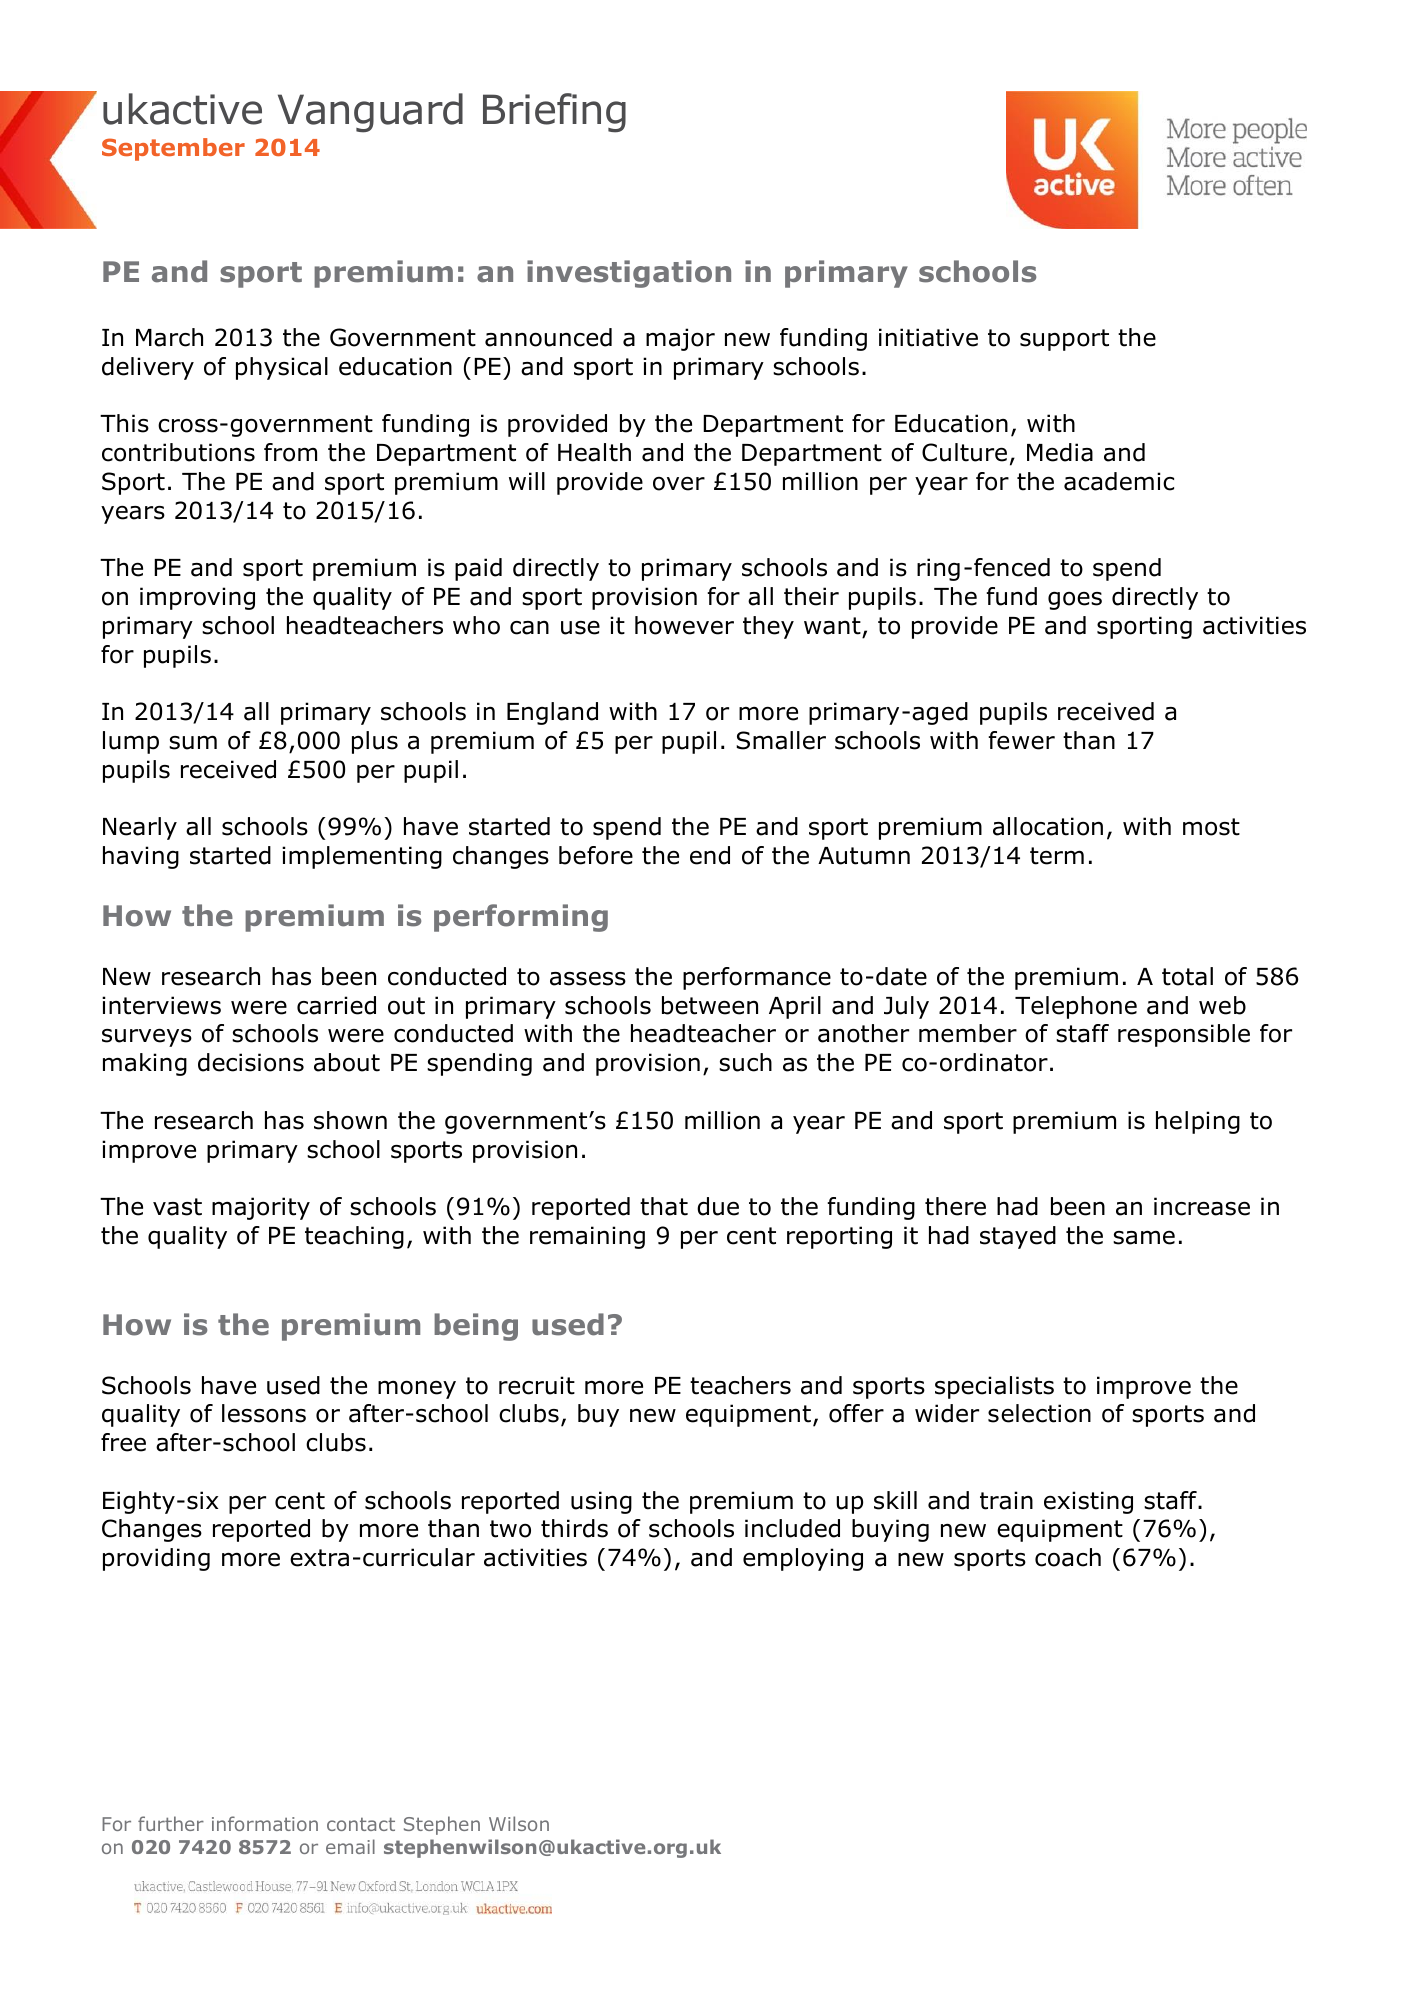 This page has width=1409, height=1993. I want to click on however, so click(684, 625).
